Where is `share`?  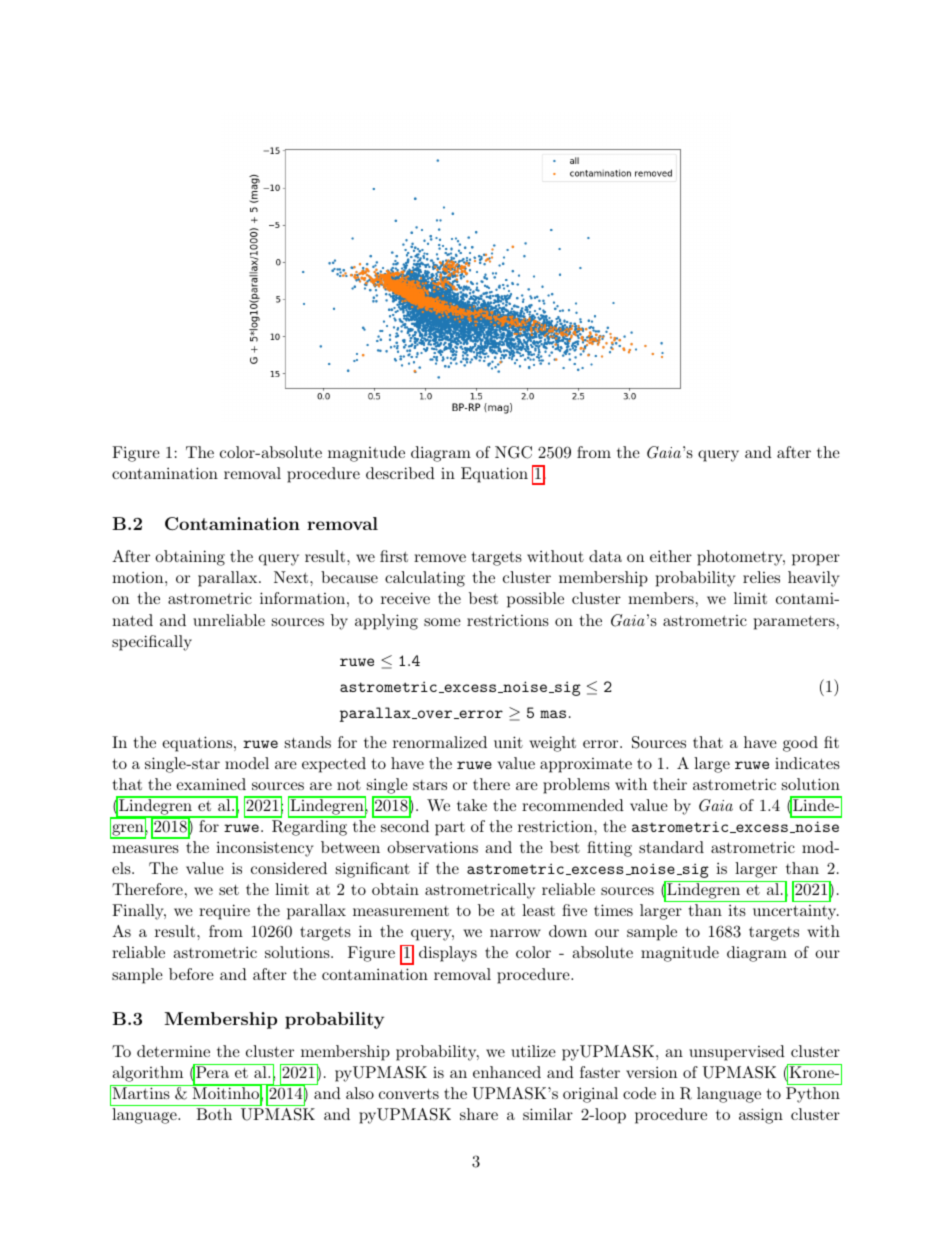 share is located at coordinates (479, 1114).
